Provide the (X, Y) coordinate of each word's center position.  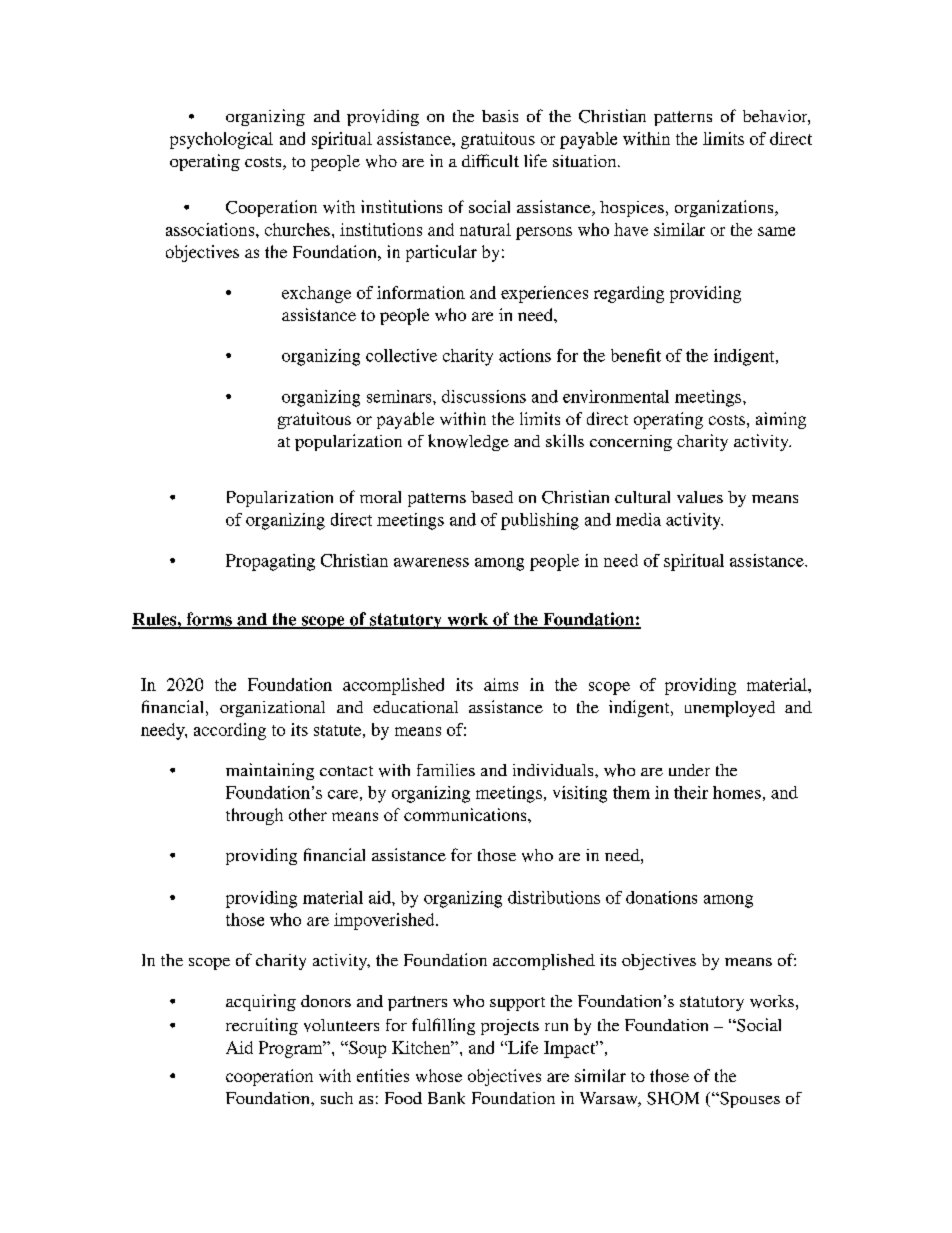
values (700, 497)
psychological (221, 140)
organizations (725, 208)
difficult (490, 160)
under (689, 770)
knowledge (468, 442)
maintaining (270, 771)
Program (292, 1049)
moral (380, 497)
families (446, 770)
